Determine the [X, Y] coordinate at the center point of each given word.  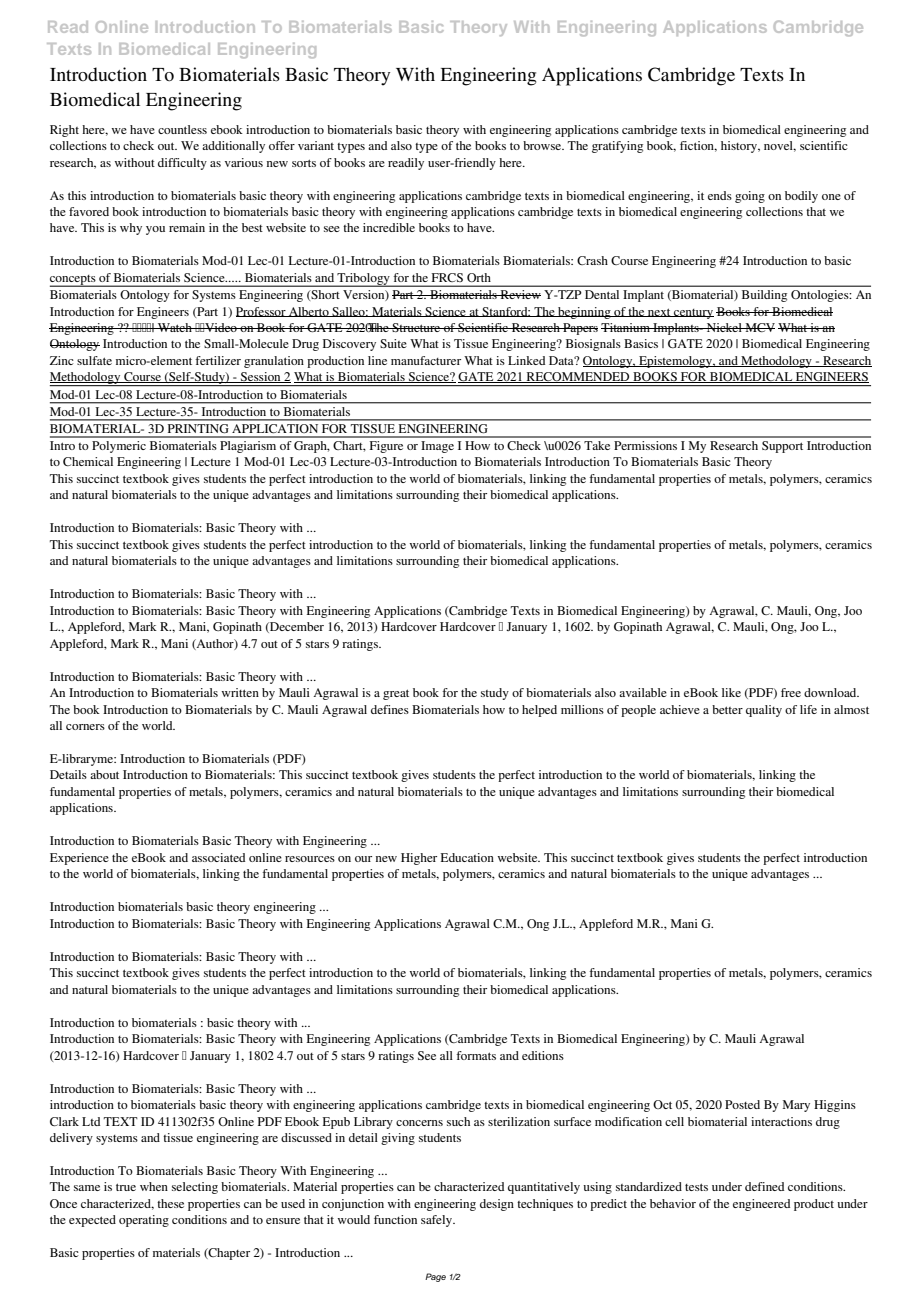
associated [218, 857]
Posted [742, 1104]
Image [437, 447]
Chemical [88, 461]
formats [476, 1055]
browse [543, 145]
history [740, 147]
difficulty [182, 164]
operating [144, 1221]
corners [85, 727]
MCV [759, 327]
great [396, 694]
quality [764, 711]
